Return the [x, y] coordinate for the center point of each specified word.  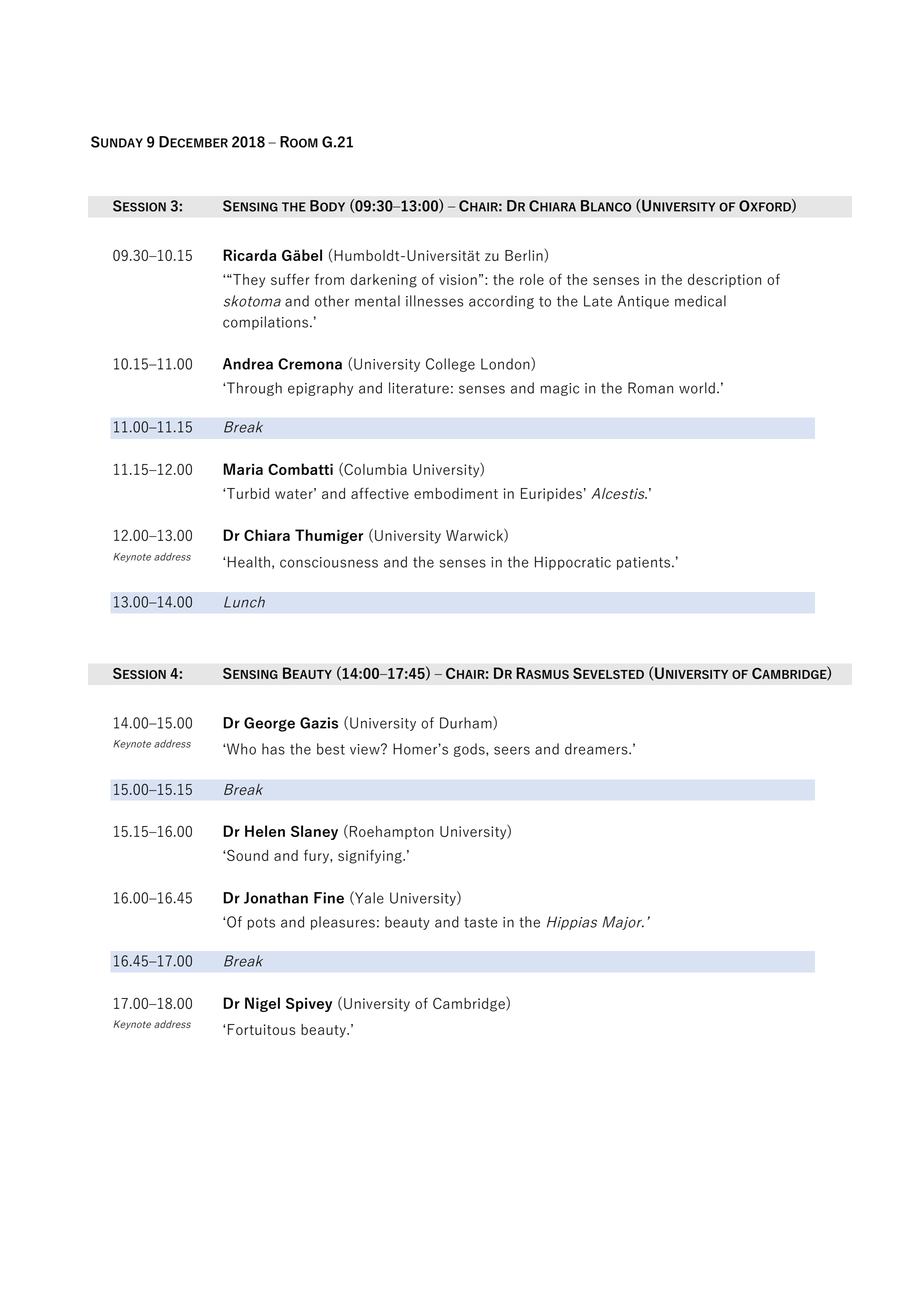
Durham [467, 723]
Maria [243, 469]
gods [470, 750]
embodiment [456, 493]
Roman [650, 388]
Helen [265, 831]
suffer [290, 279]
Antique [643, 302]
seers [512, 750]
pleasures [343, 923]
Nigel [262, 1004]
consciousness [329, 562]
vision [458, 279]
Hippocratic [573, 563]
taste [480, 922]
